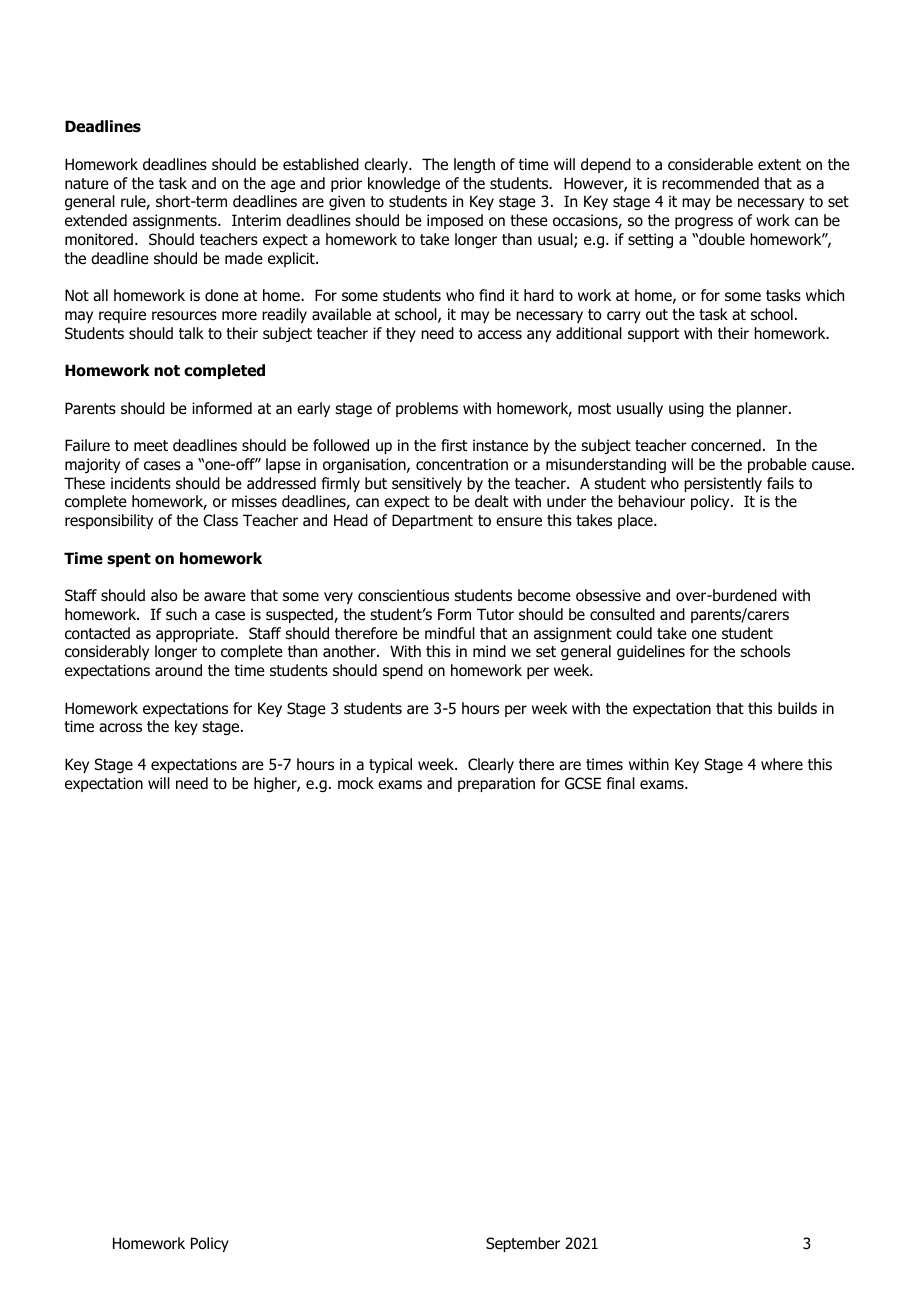 Image resolution: width=924 pixels, height=1308 pixels. I want to click on preparation, so click(496, 784).
